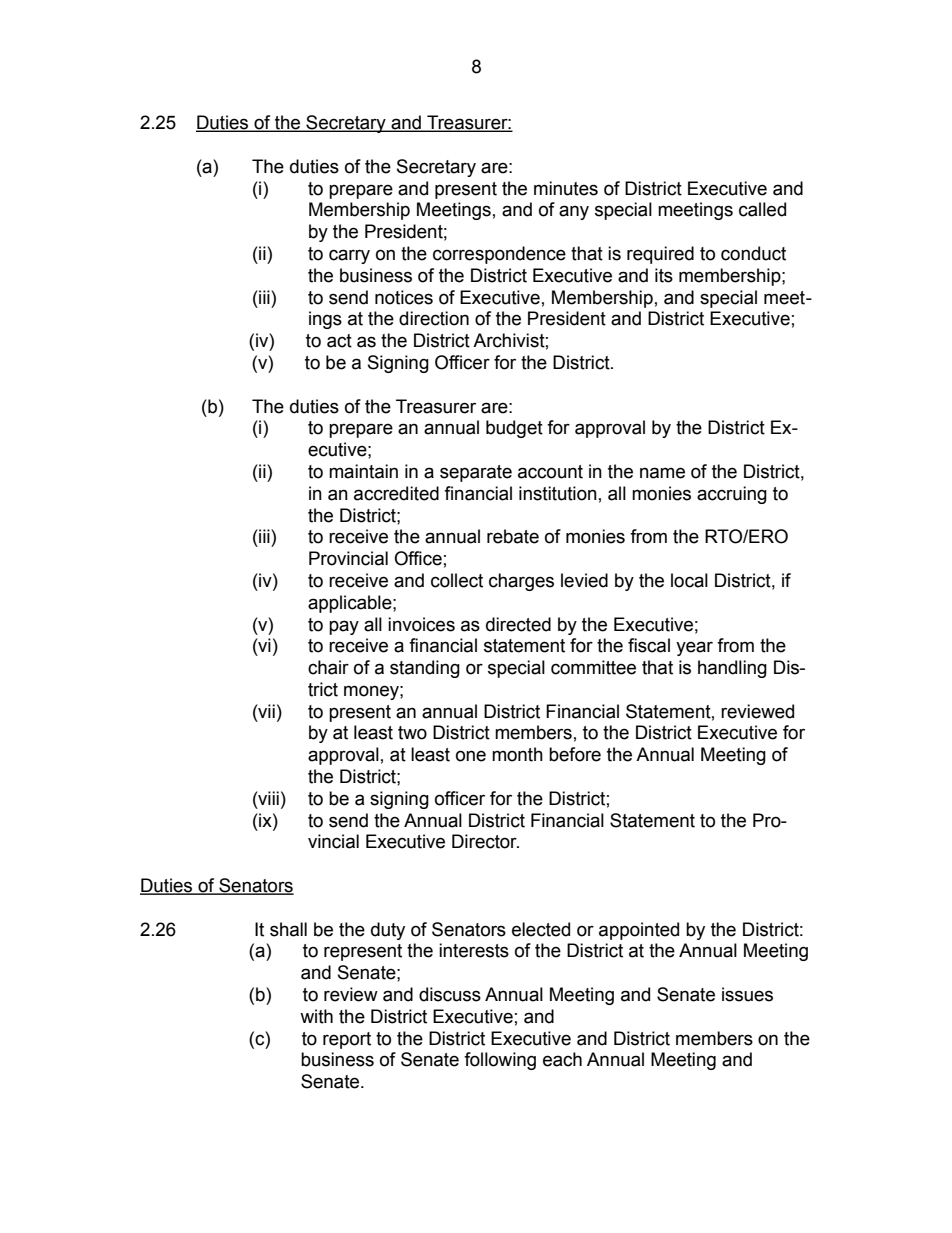 This page has width=952, height=1233. I want to click on duty, so click(388, 931).
